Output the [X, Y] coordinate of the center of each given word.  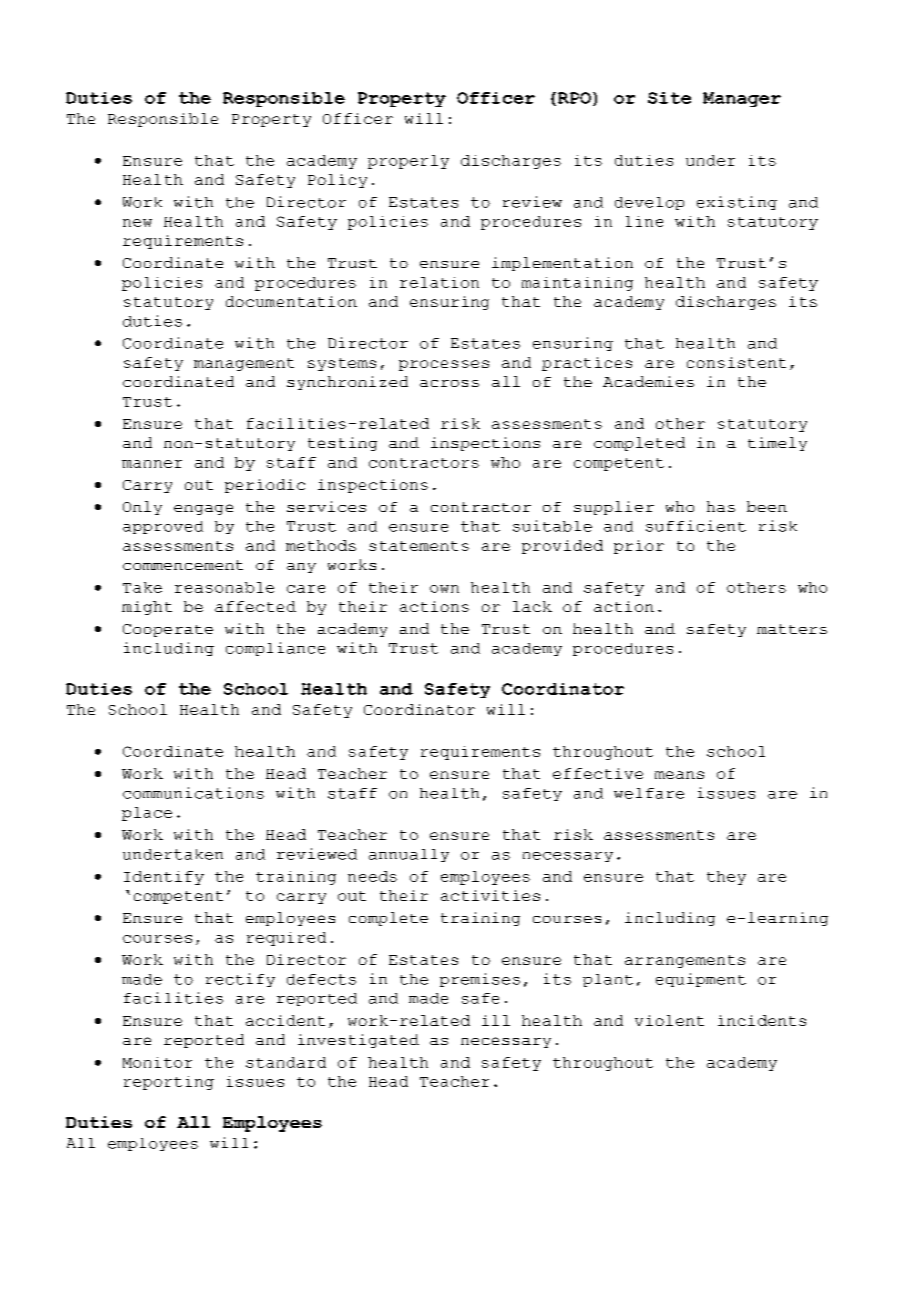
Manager [742, 99]
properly [408, 162]
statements [419, 546]
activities [490, 895]
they [726, 878]
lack [532, 606]
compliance [275, 649]
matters [792, 629]
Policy [337, 181]
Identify [164, 878]
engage [203, 509]
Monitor [157, 1062]
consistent [736, 362]
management [244, 364]
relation [439, 282]
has [721, 506]
